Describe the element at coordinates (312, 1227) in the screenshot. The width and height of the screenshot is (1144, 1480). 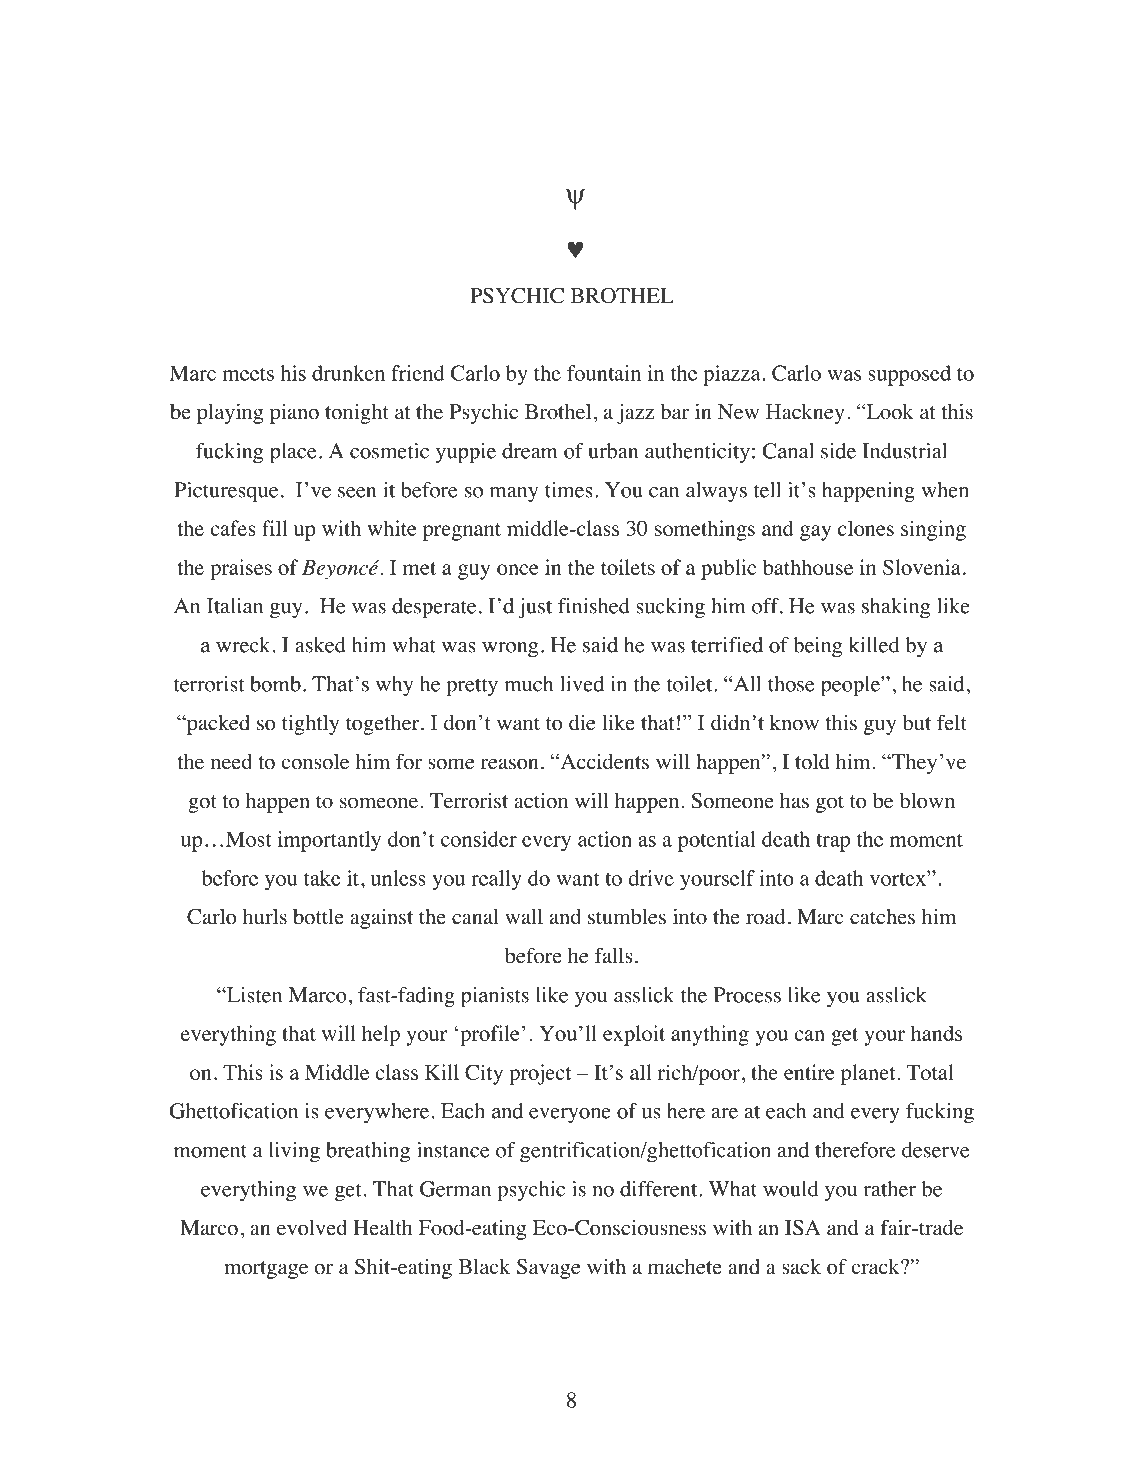
I see `evolved` at that location.
